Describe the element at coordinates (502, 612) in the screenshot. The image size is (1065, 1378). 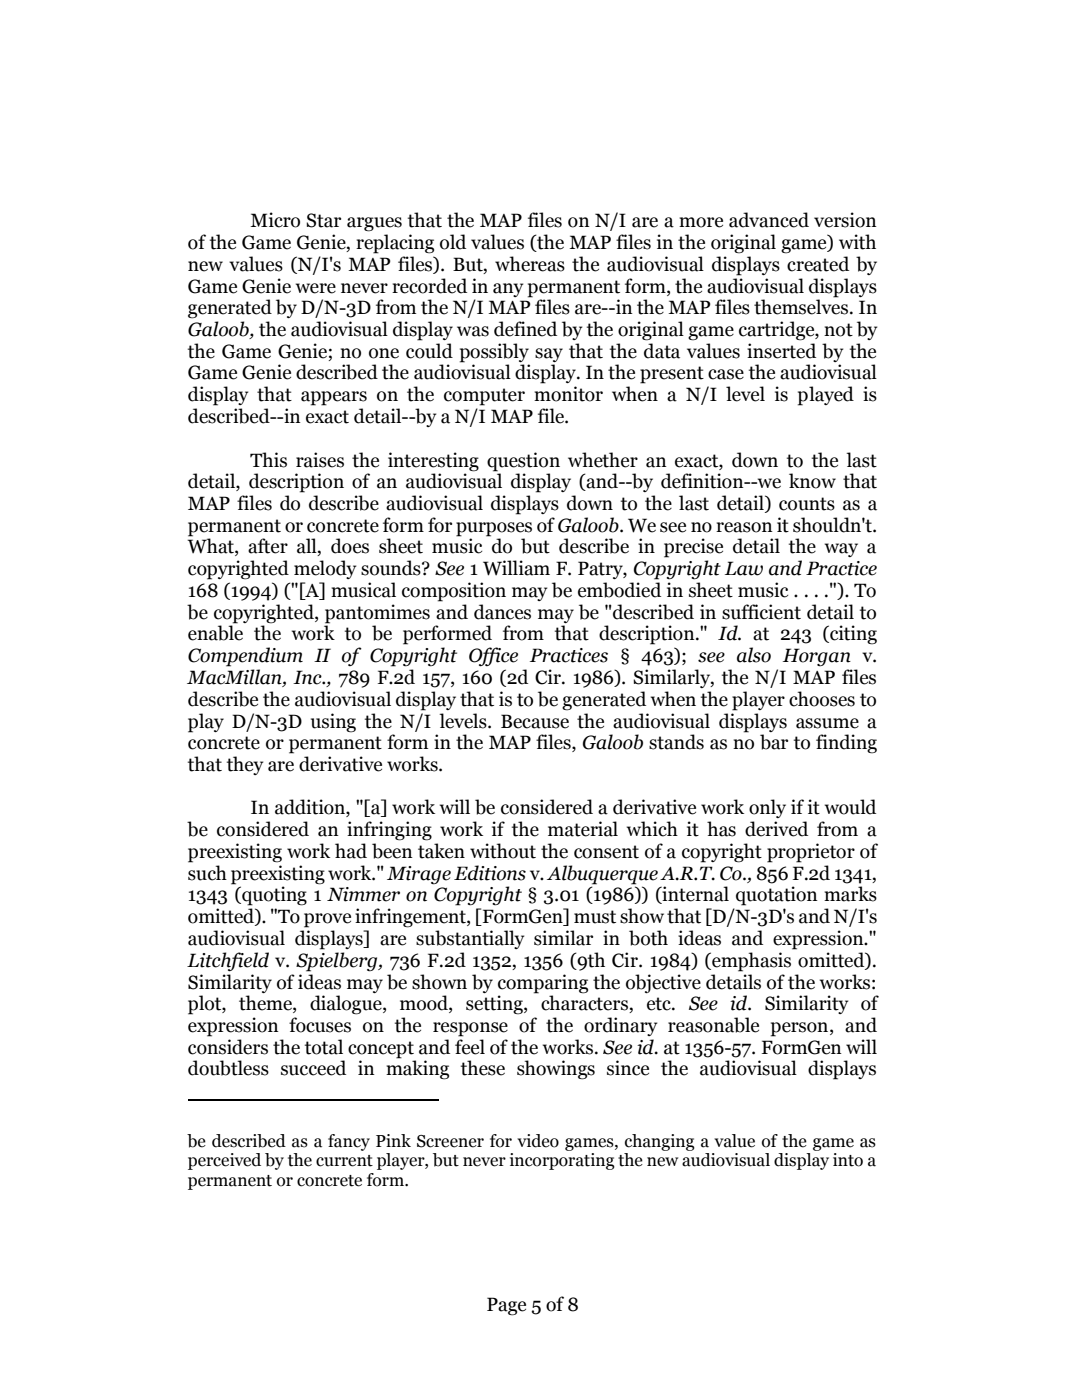
I see `dances` at that location.
